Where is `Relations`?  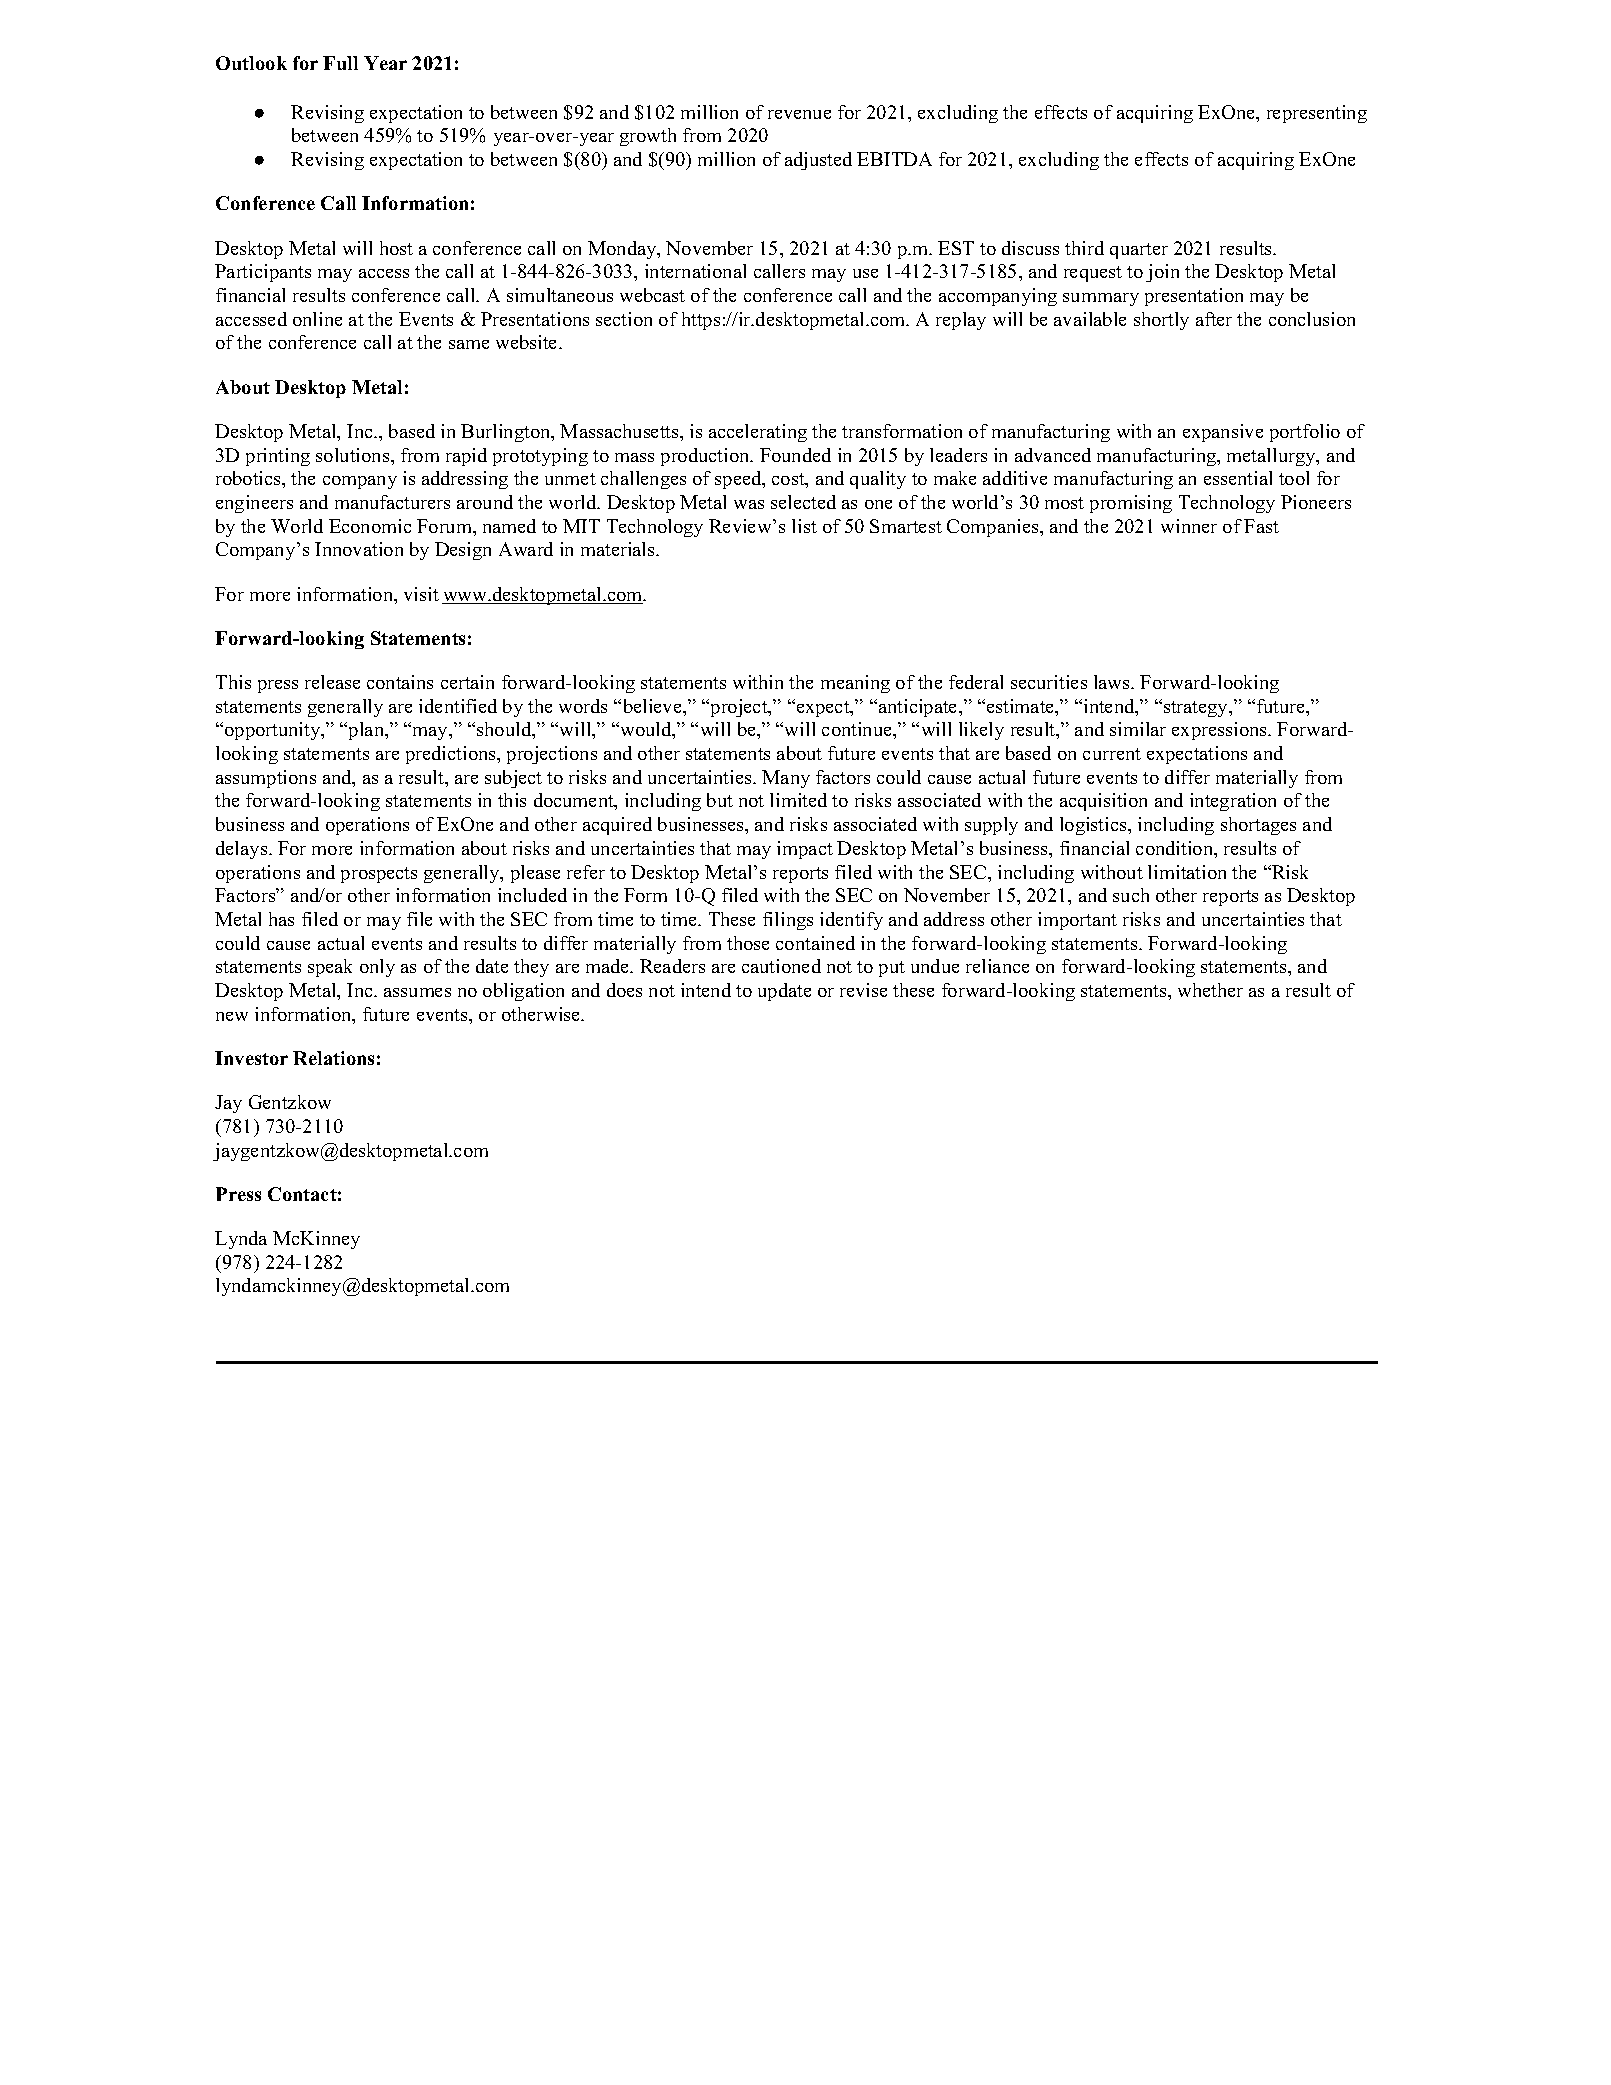
Relations is located at coordinates (333, 1058).
